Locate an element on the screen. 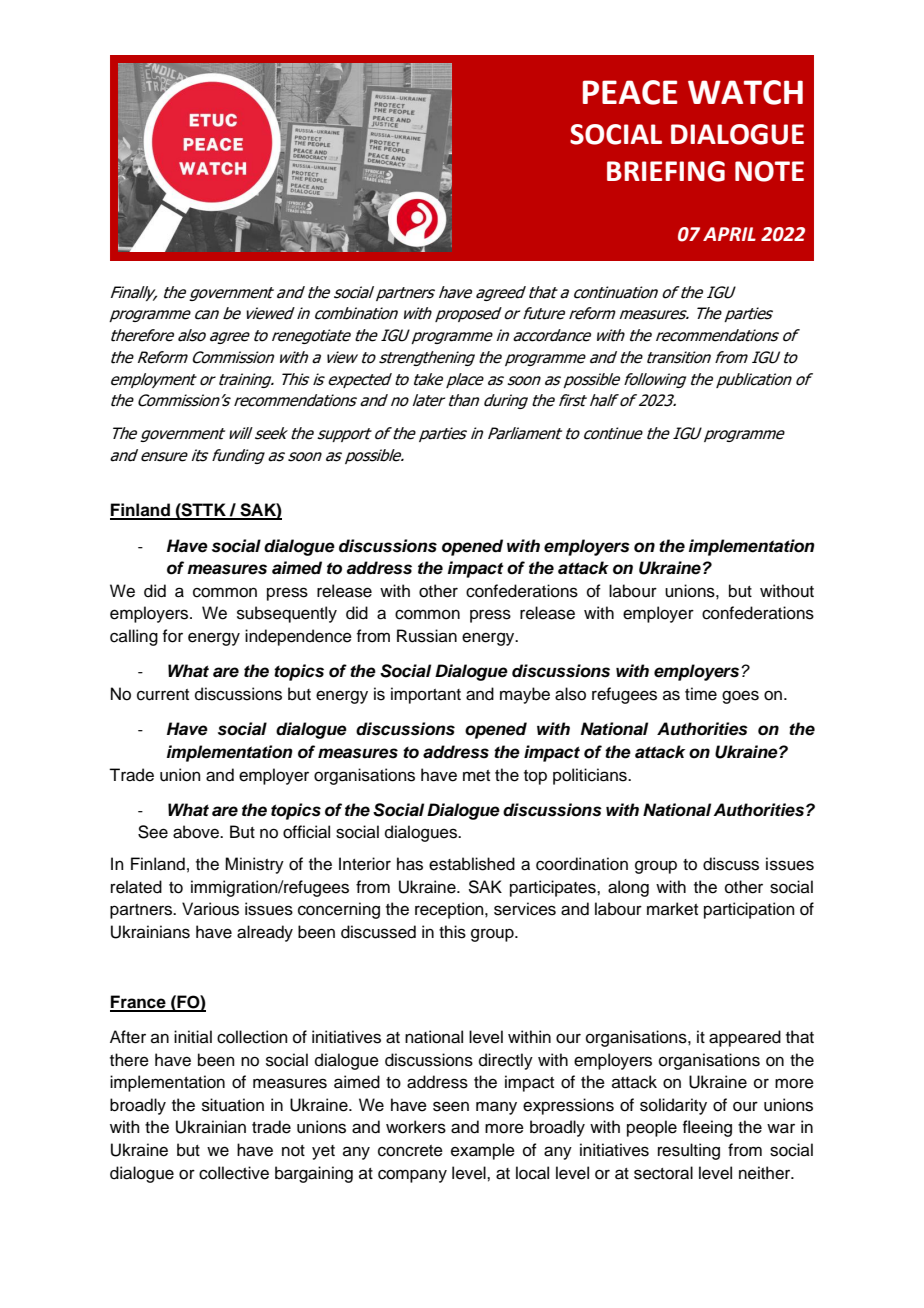 The image size is (924, 1308). APRIL is located at coordinates (729, 234).
